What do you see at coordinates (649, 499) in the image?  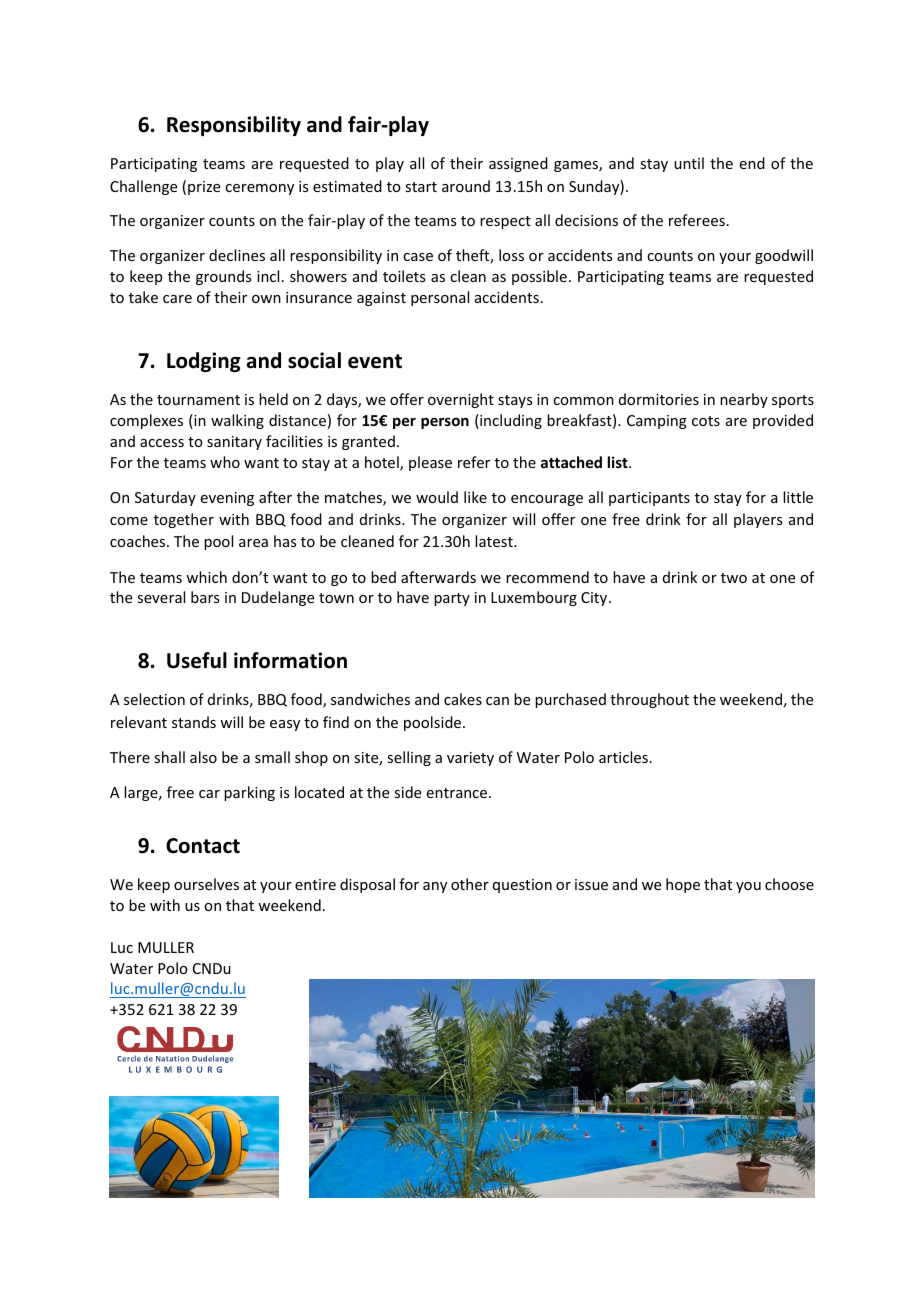 I see `participants` at bounding box center [649, 499].
